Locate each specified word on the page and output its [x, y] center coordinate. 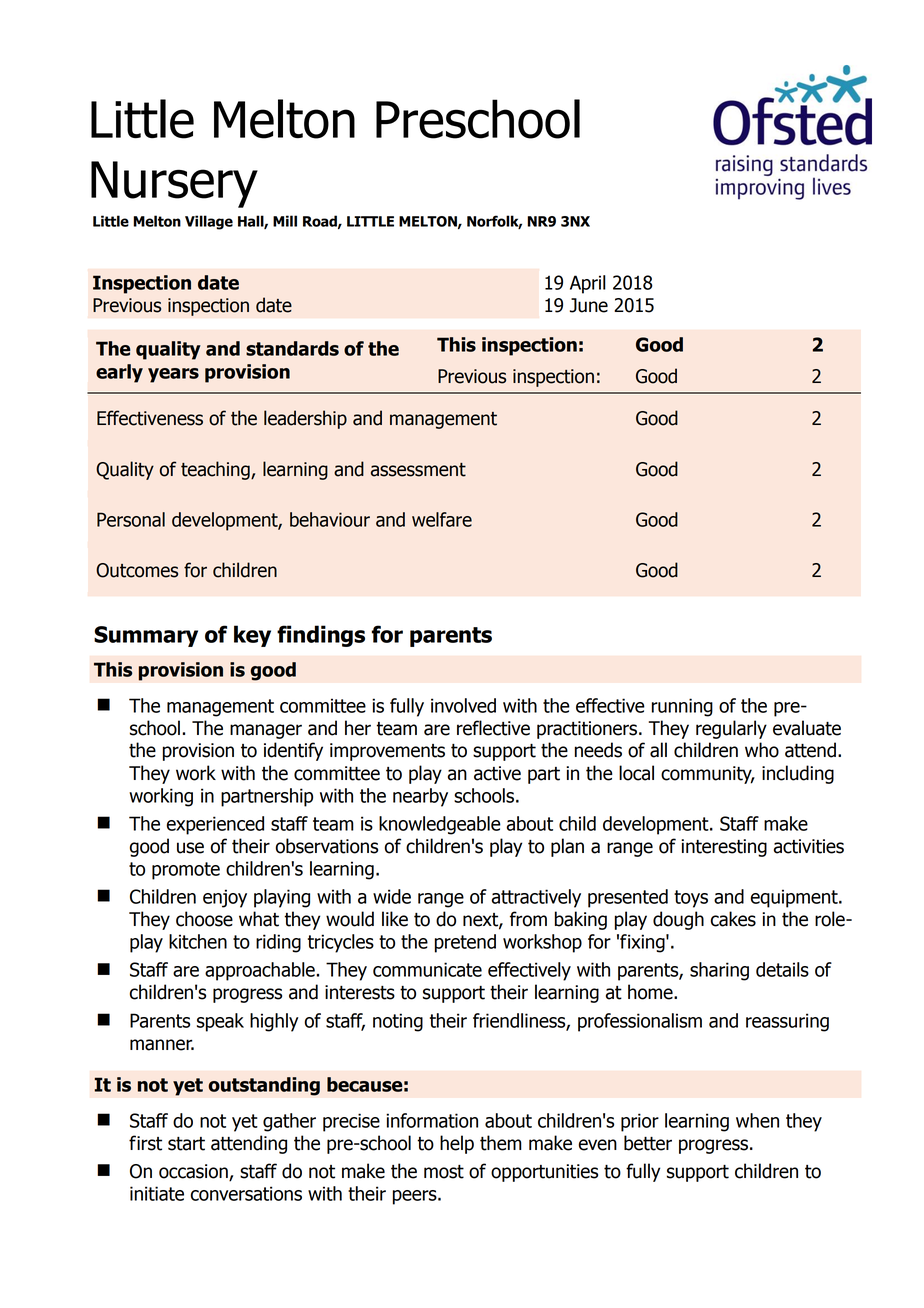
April [588, 284]
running [682, 707]
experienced [215, 825]
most [444, 1172]
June [589, 305]
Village [209, 222]
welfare [442, 519]
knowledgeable [440, 825]
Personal [131, 519]
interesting [724, 848]
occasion [194, 1172]
